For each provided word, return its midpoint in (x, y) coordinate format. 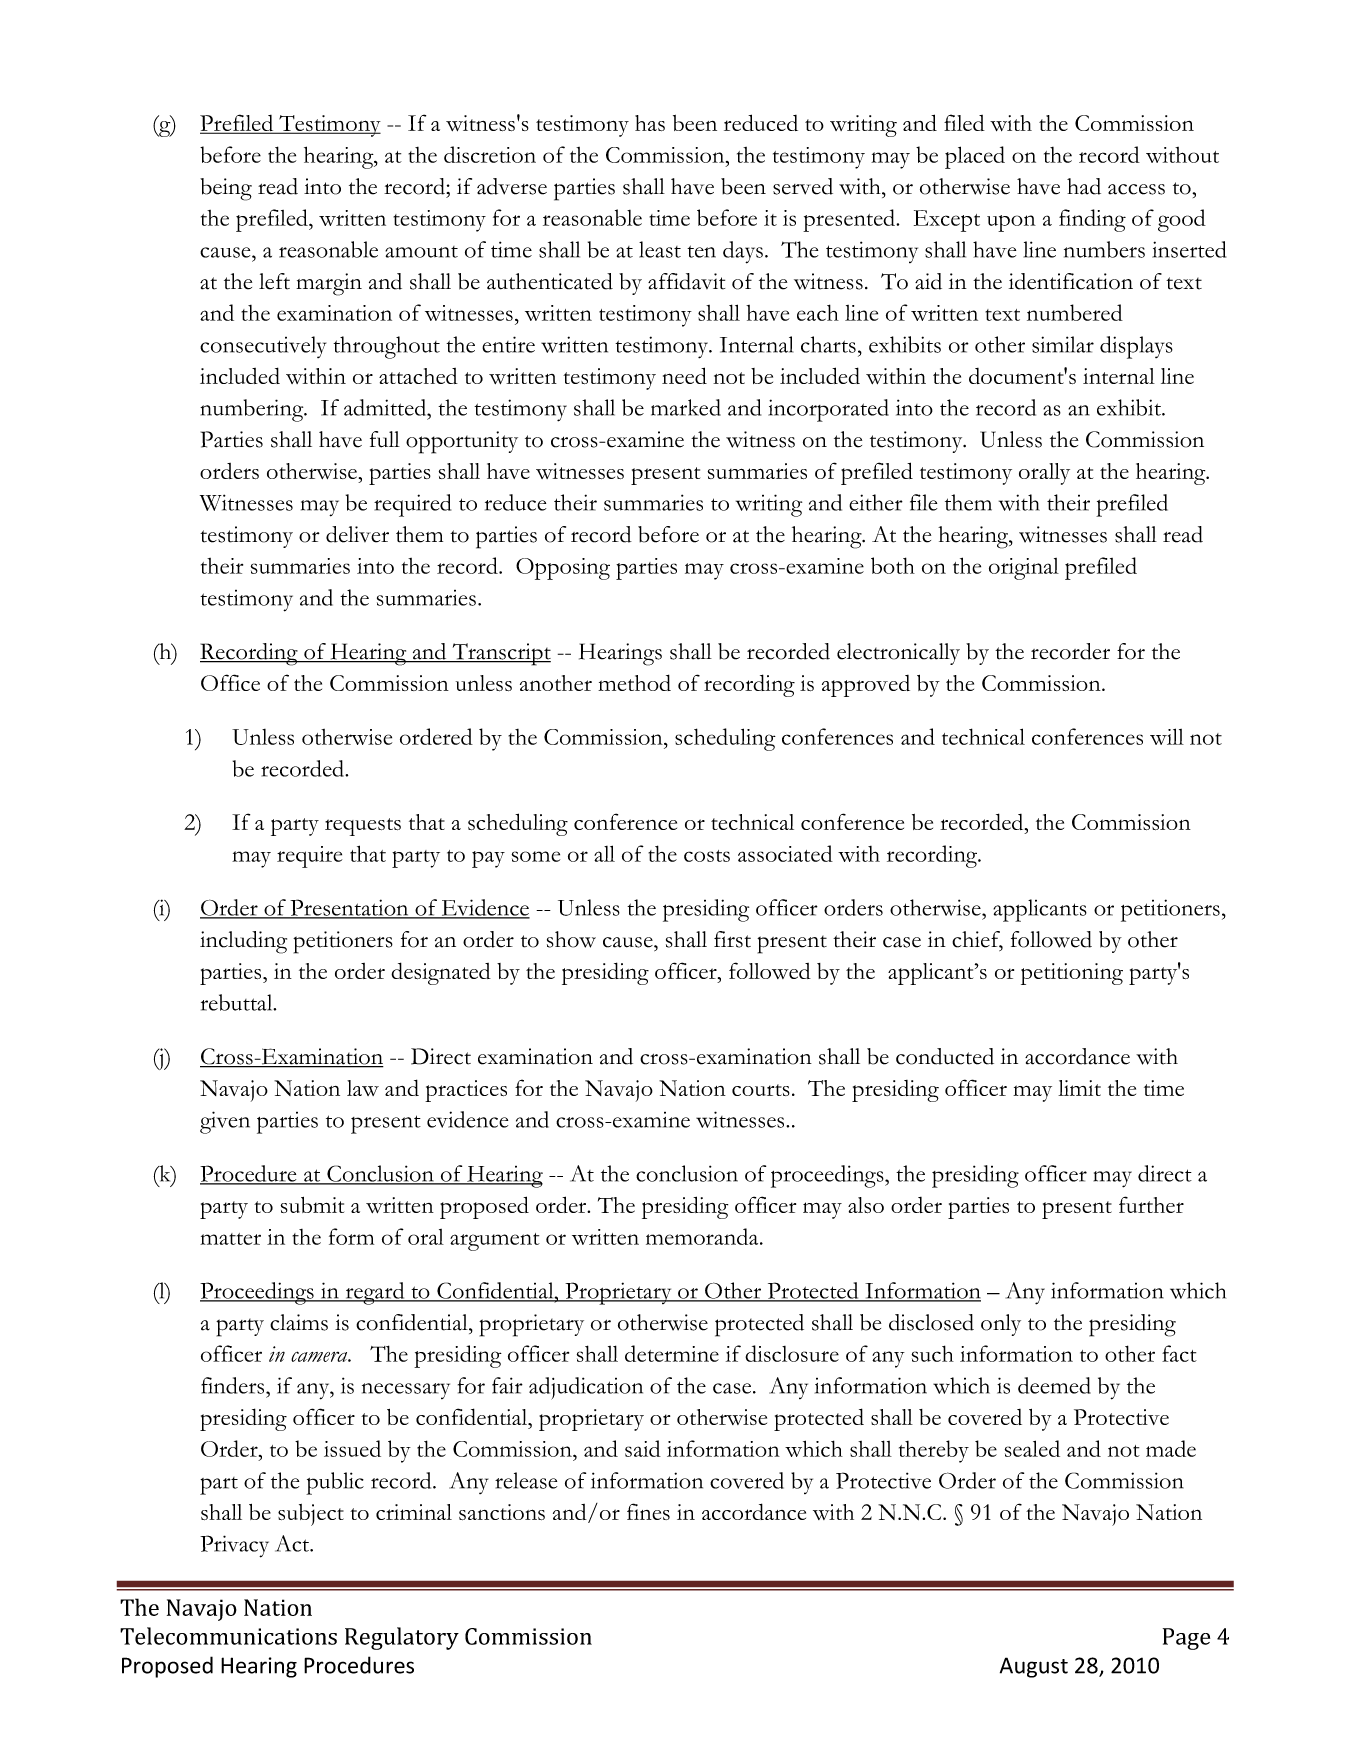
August (1034, 1667)
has (650, 123)
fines (648, 1511)
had (1084, 186)
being (226, 189)
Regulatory (402, 1638)
